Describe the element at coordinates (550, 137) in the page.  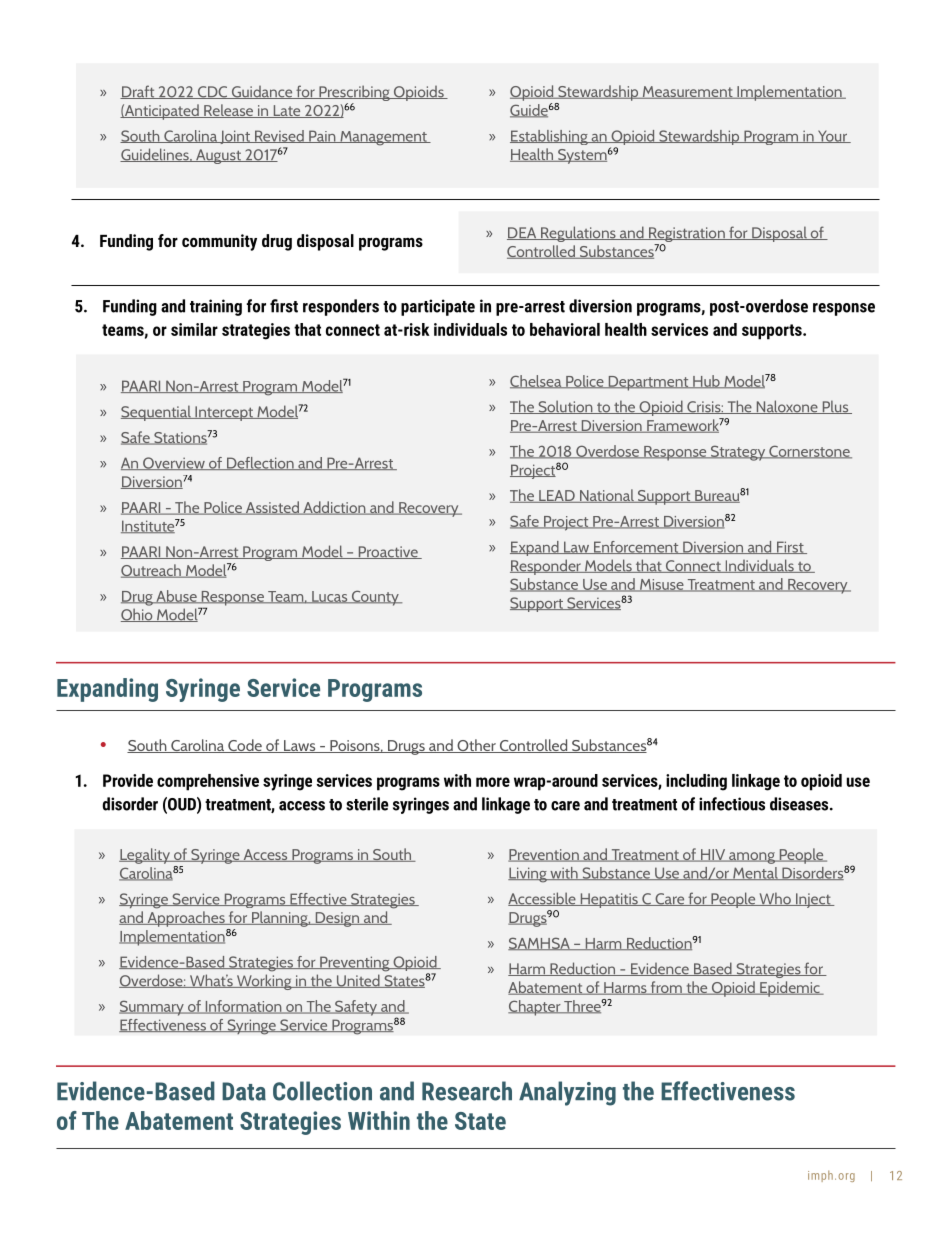
I see `Establishing` at that location.
